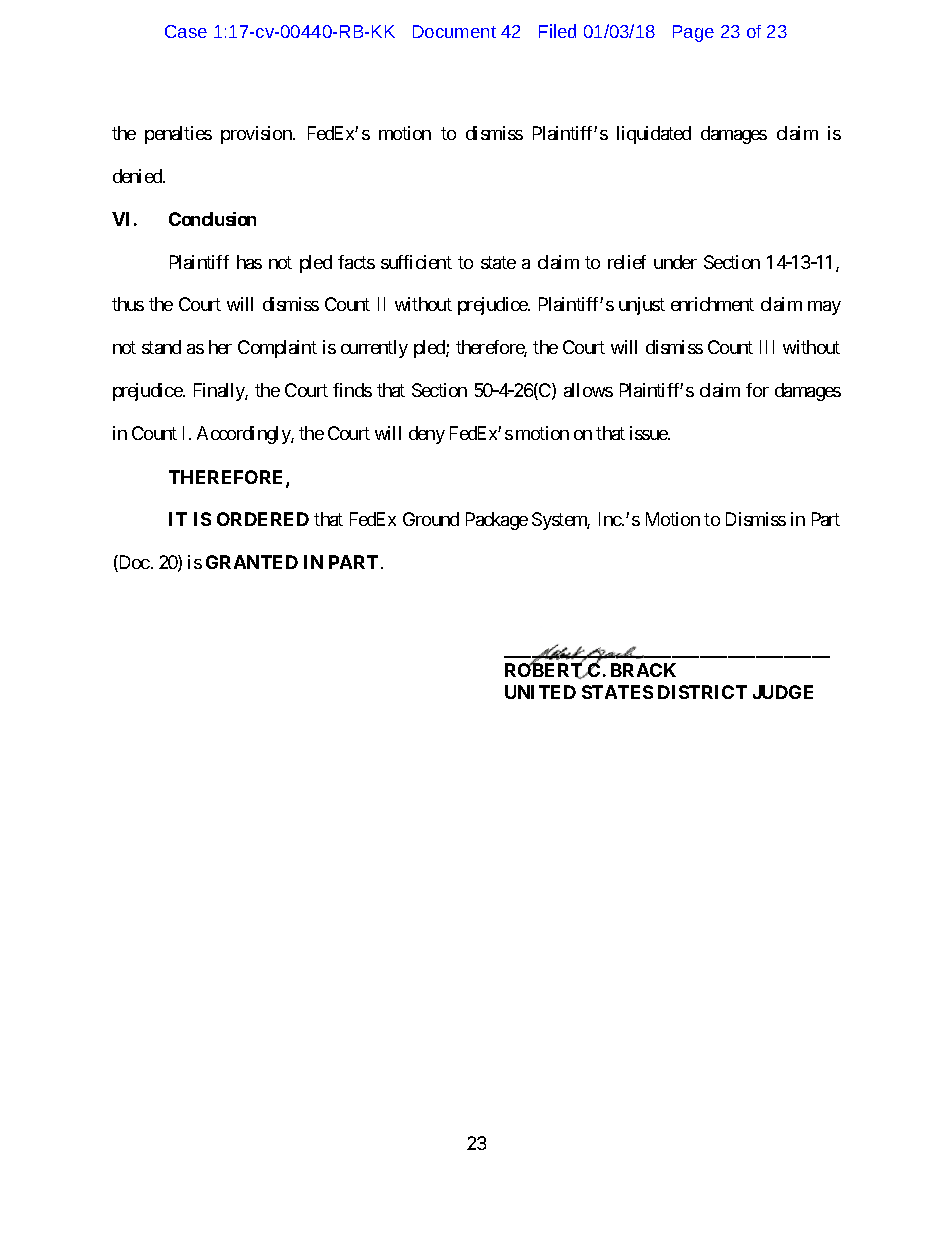  I want to click on issue, so click(649, 433).
